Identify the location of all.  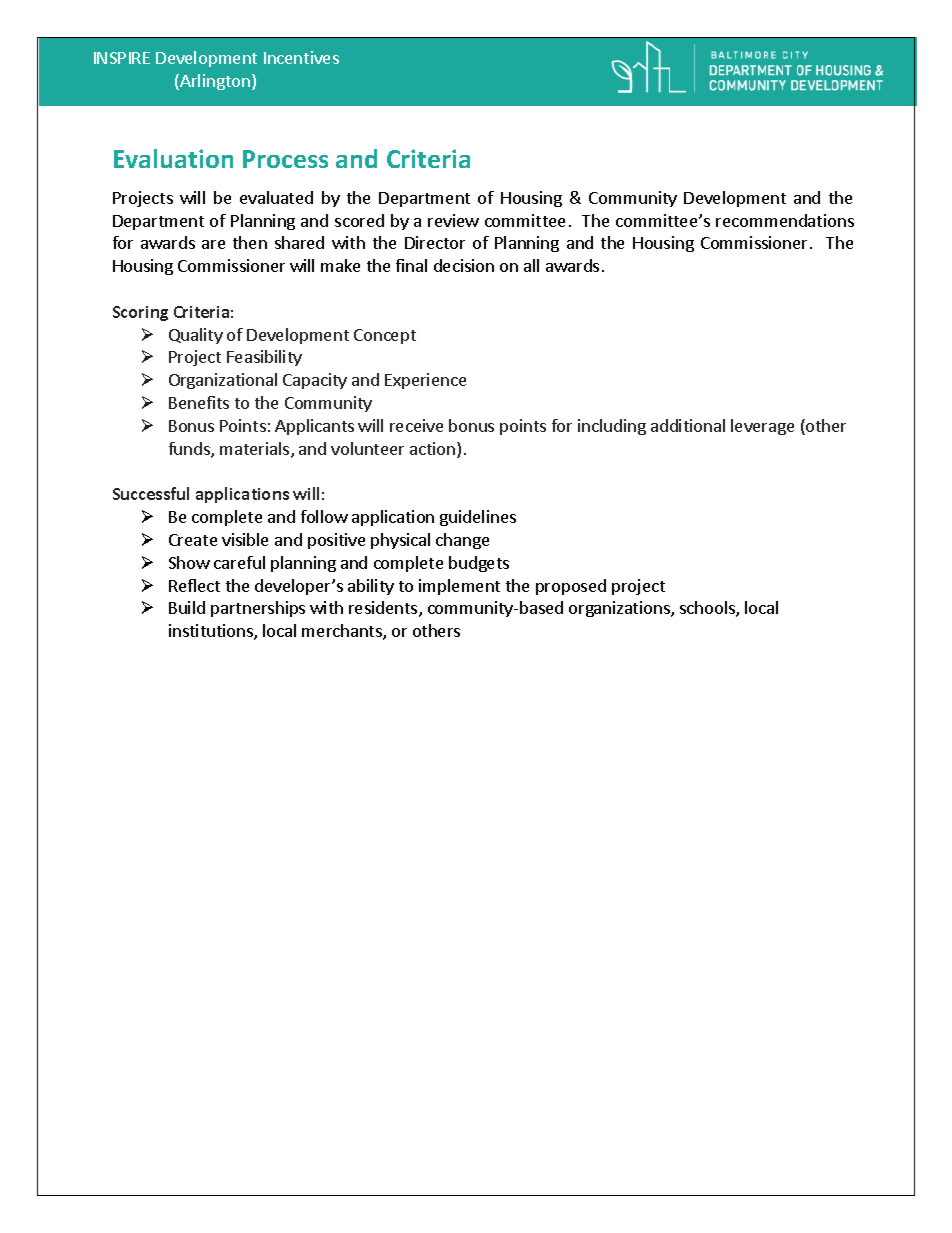
(531, 265).
